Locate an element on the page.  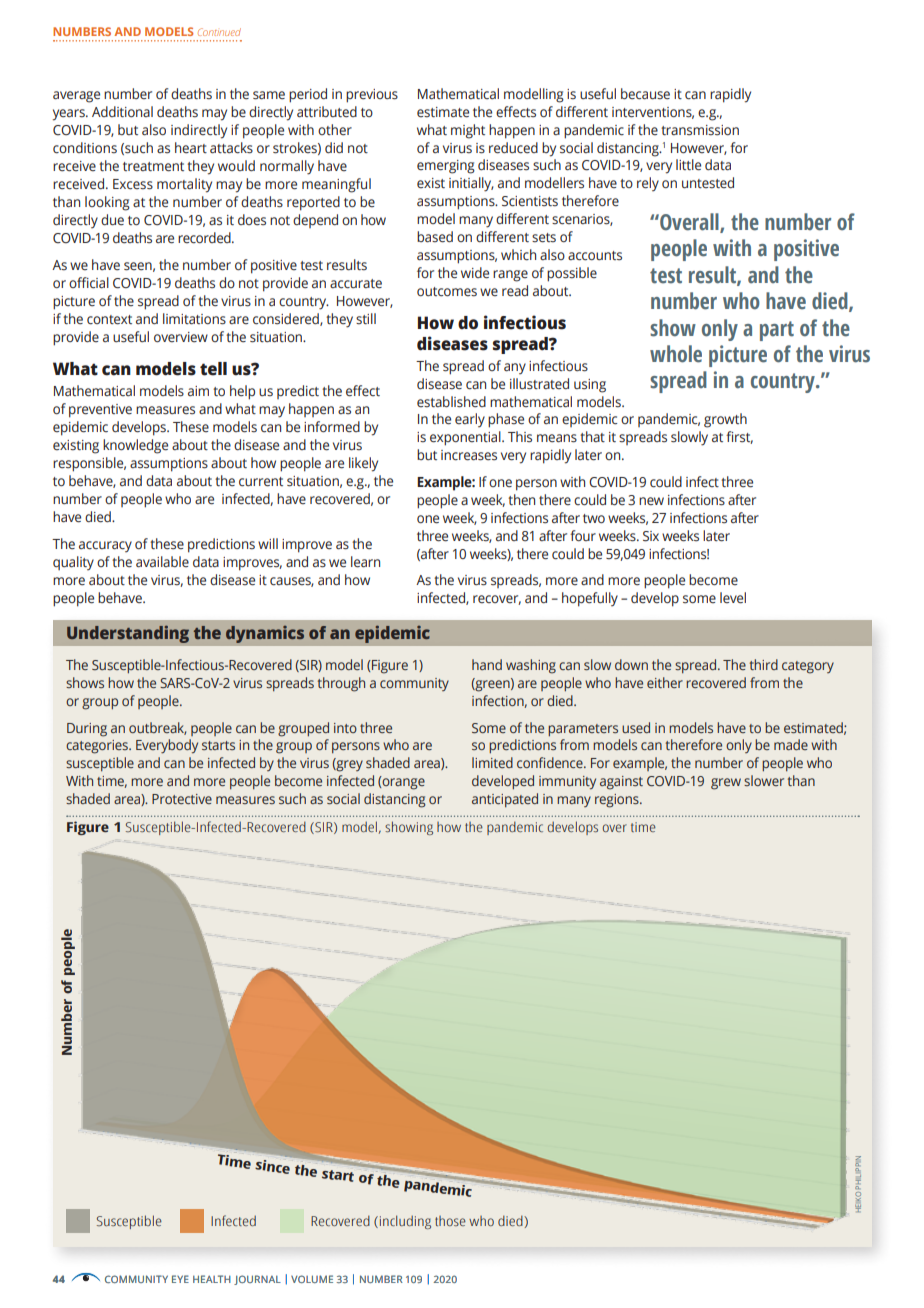
including is located at coordinates (404, 1222).
